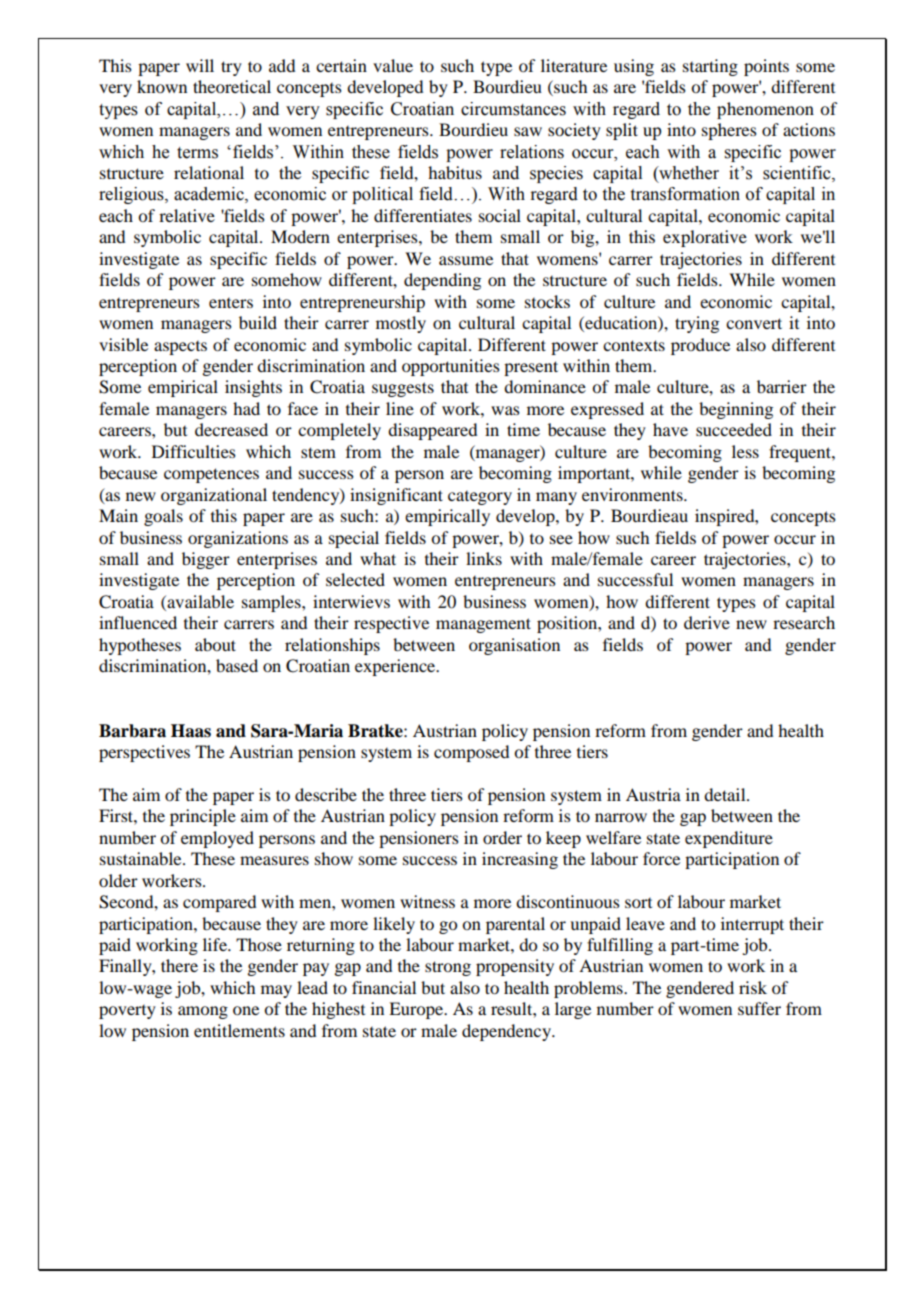 This screenshot has height=1308, width=924. I want to click on theoretical, so click(232, 86).
